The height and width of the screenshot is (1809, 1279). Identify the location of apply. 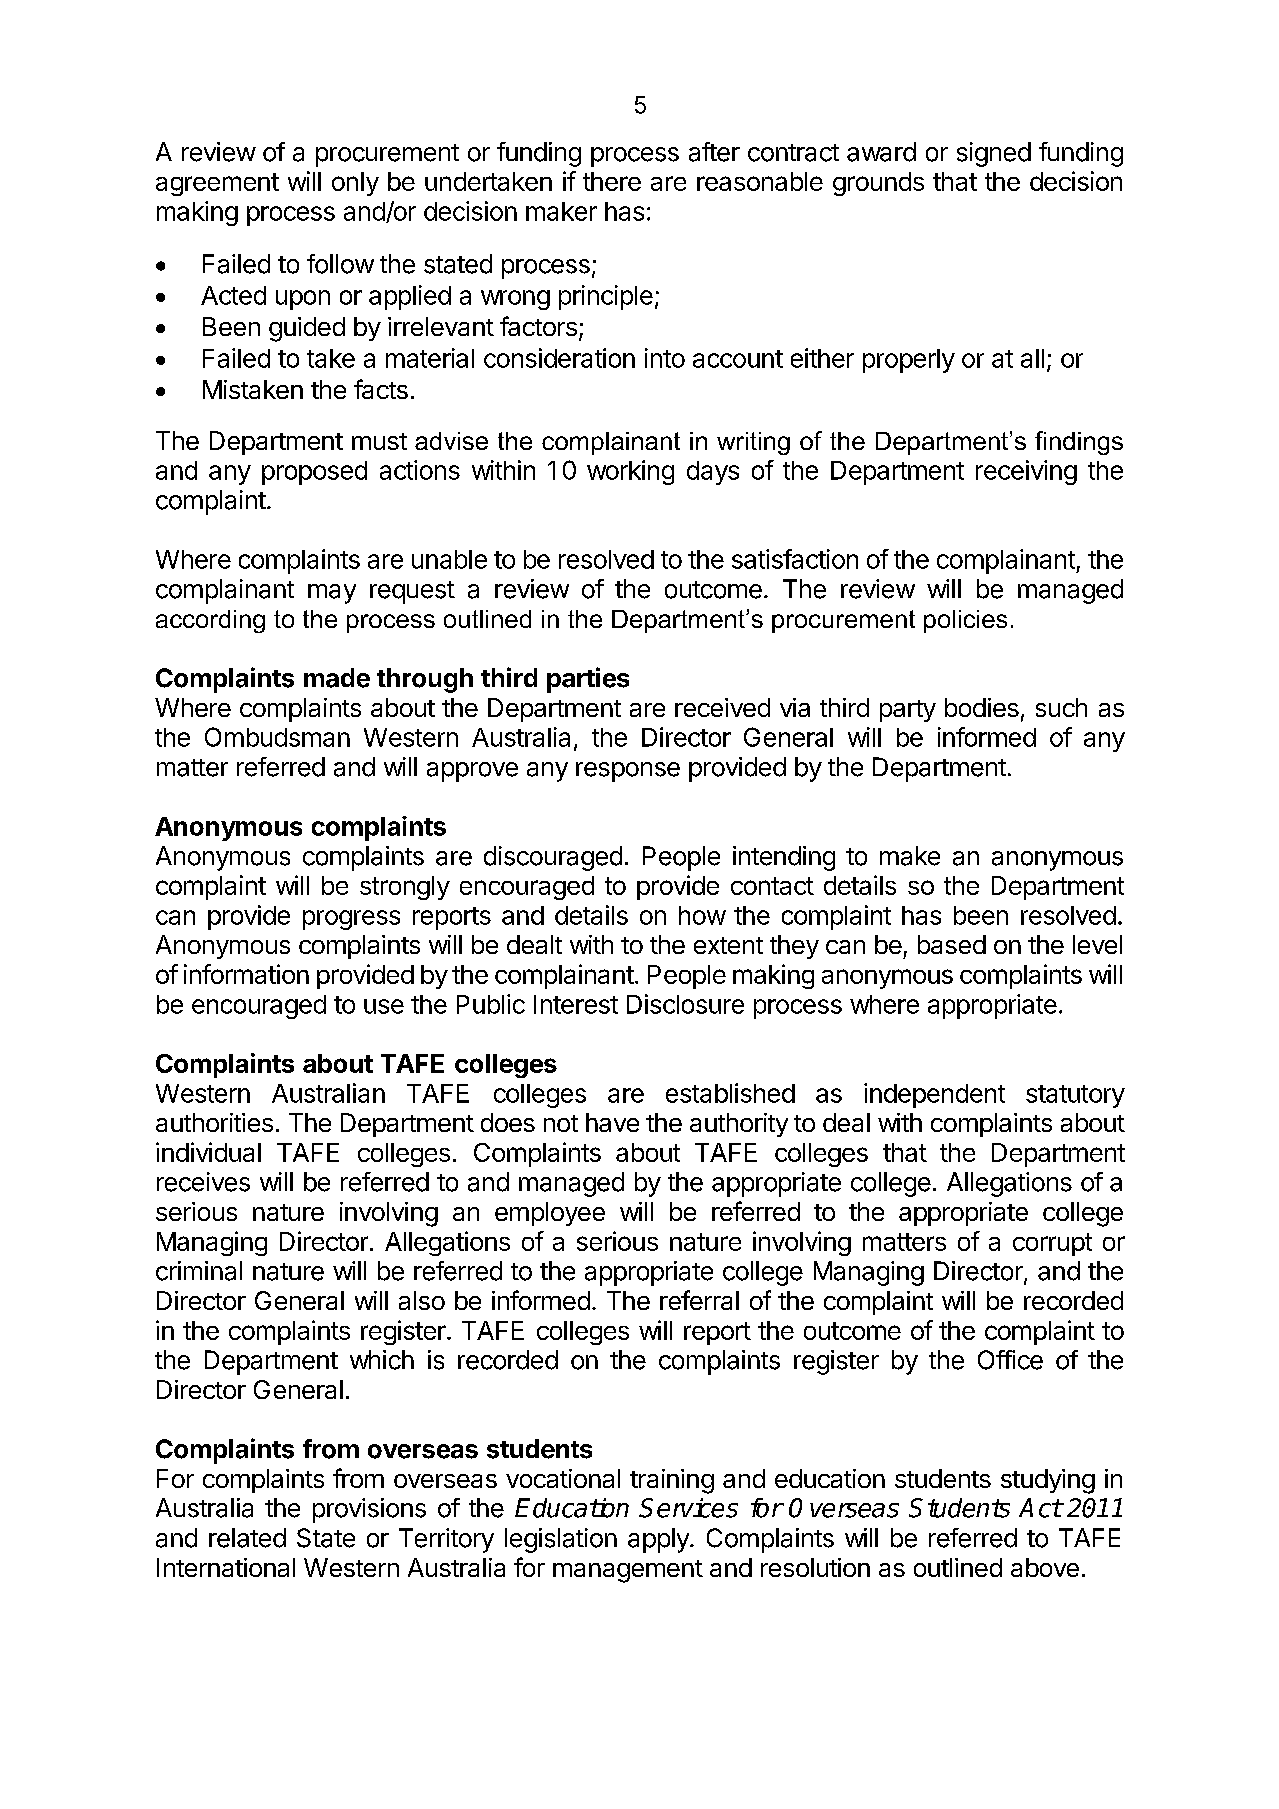
(659, 1540).
